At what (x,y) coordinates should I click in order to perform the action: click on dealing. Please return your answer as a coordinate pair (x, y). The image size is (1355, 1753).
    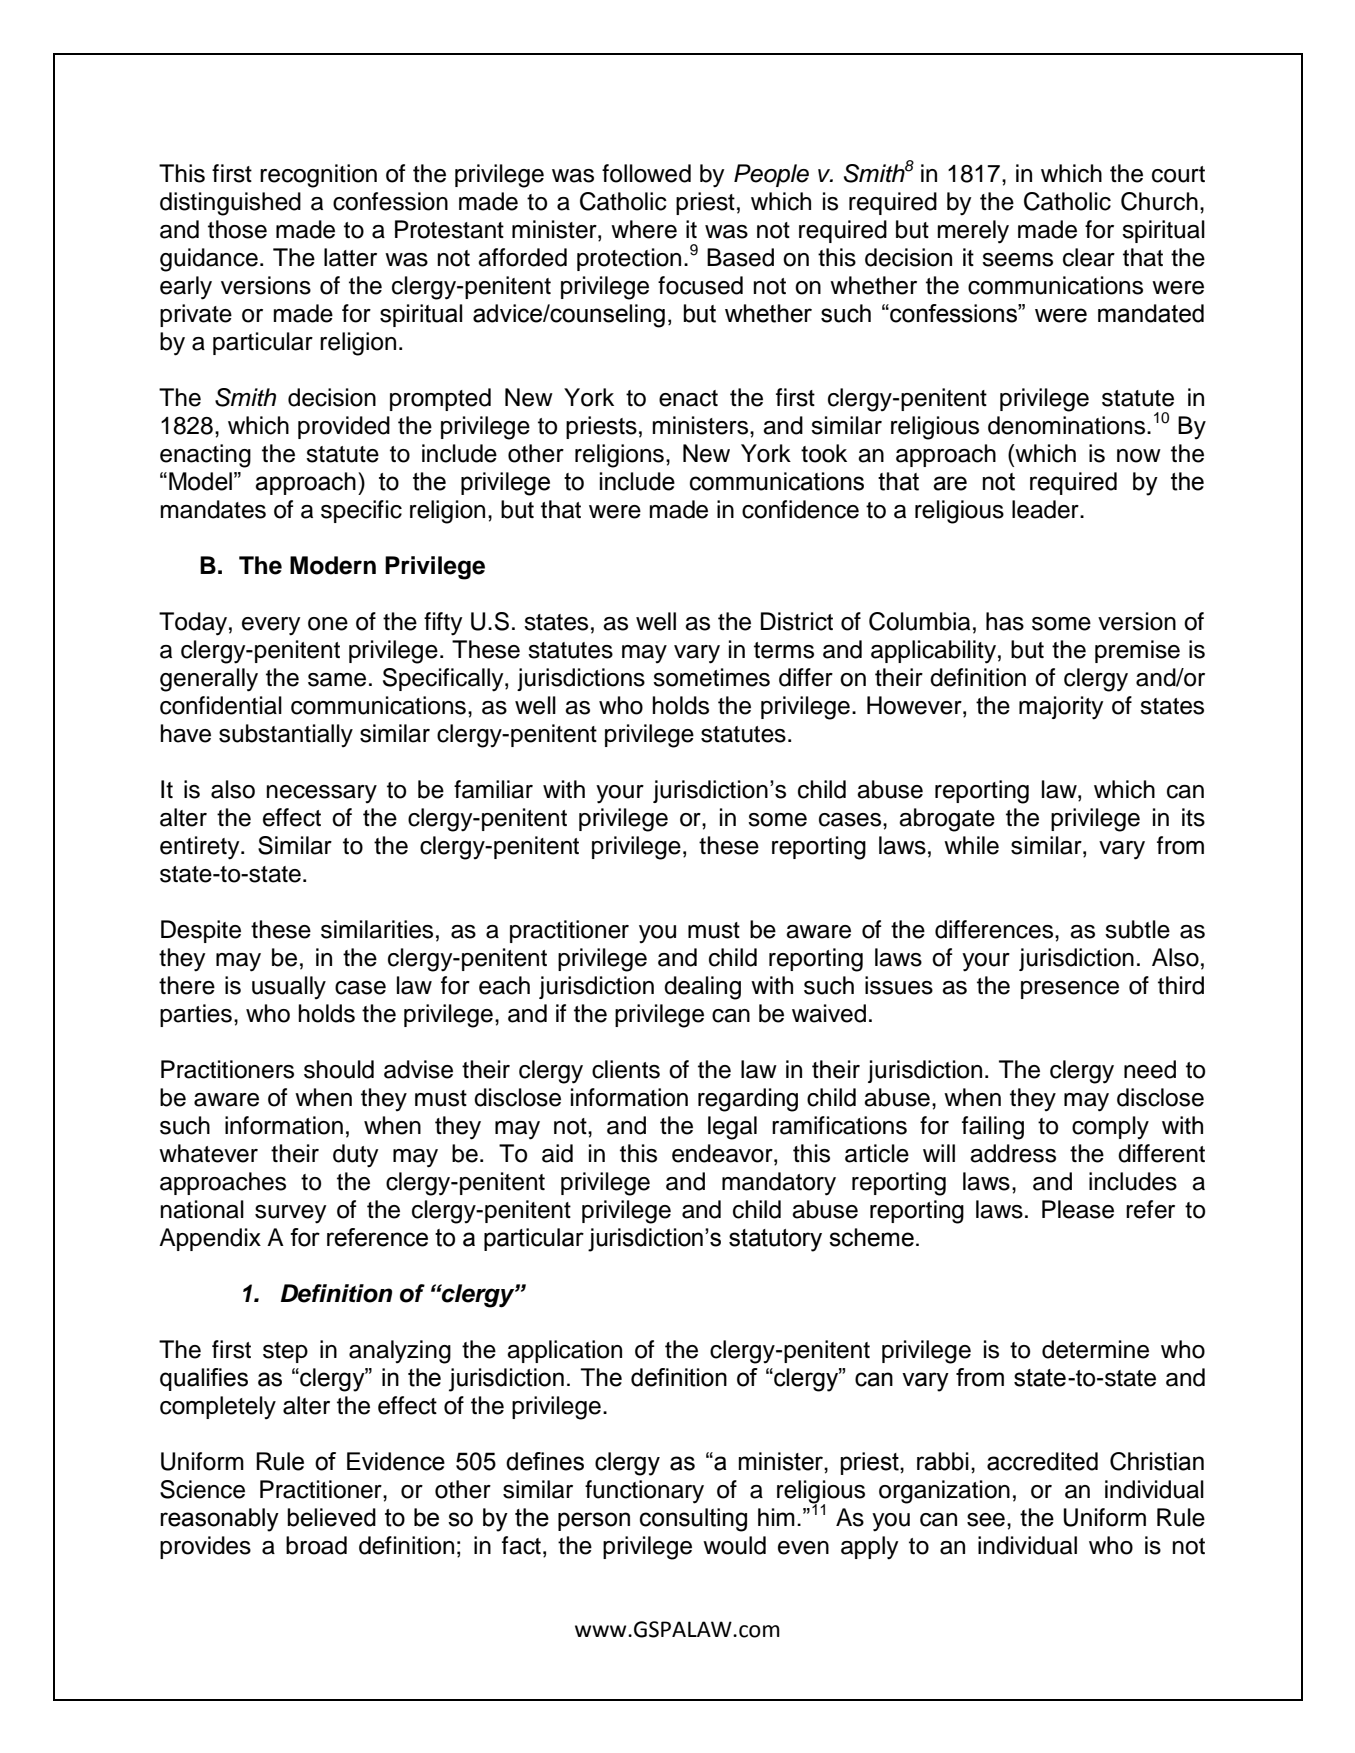
    Looking at the image, I should click on (702, 988).
